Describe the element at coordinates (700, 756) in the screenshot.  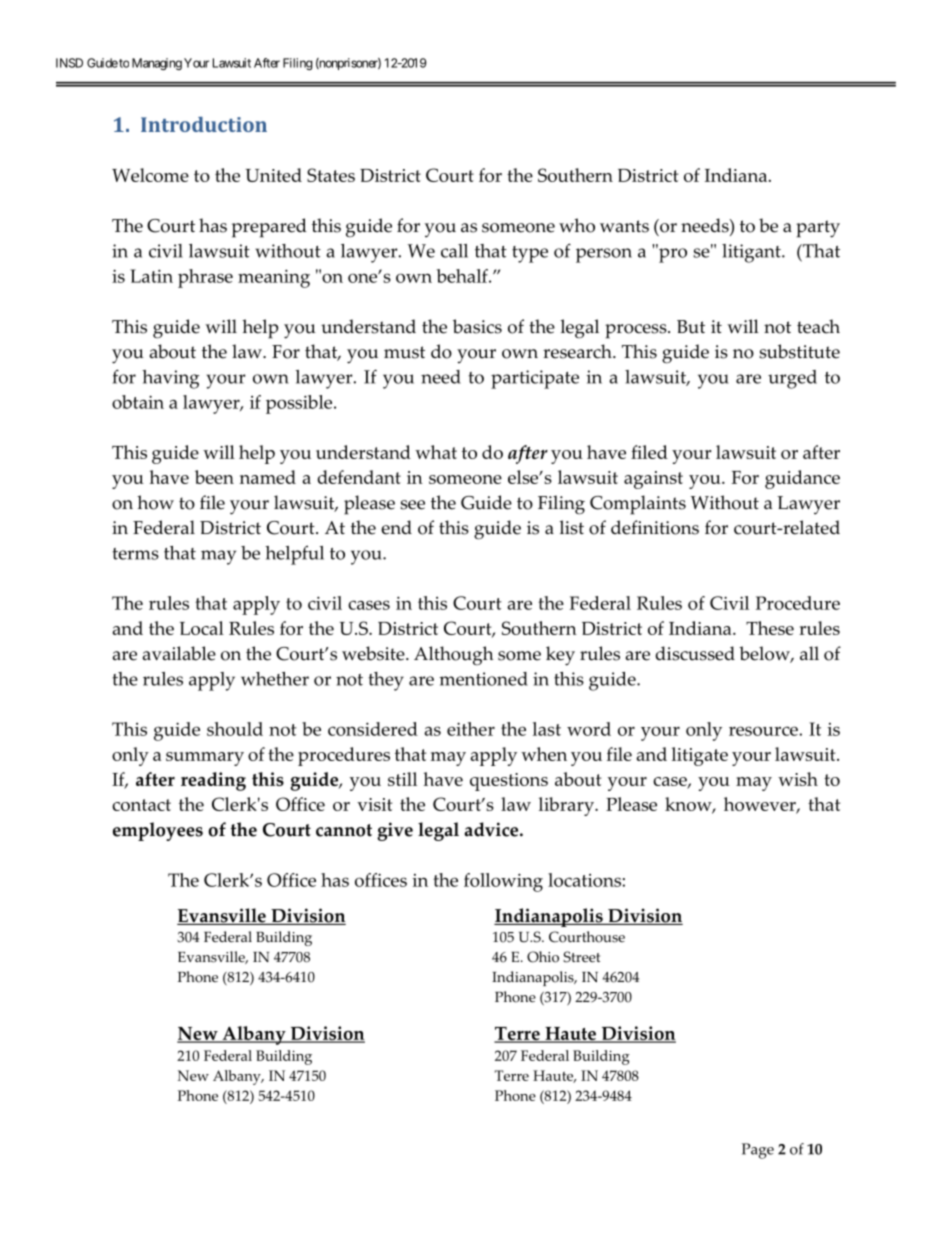
I see `litigate` at that location.
